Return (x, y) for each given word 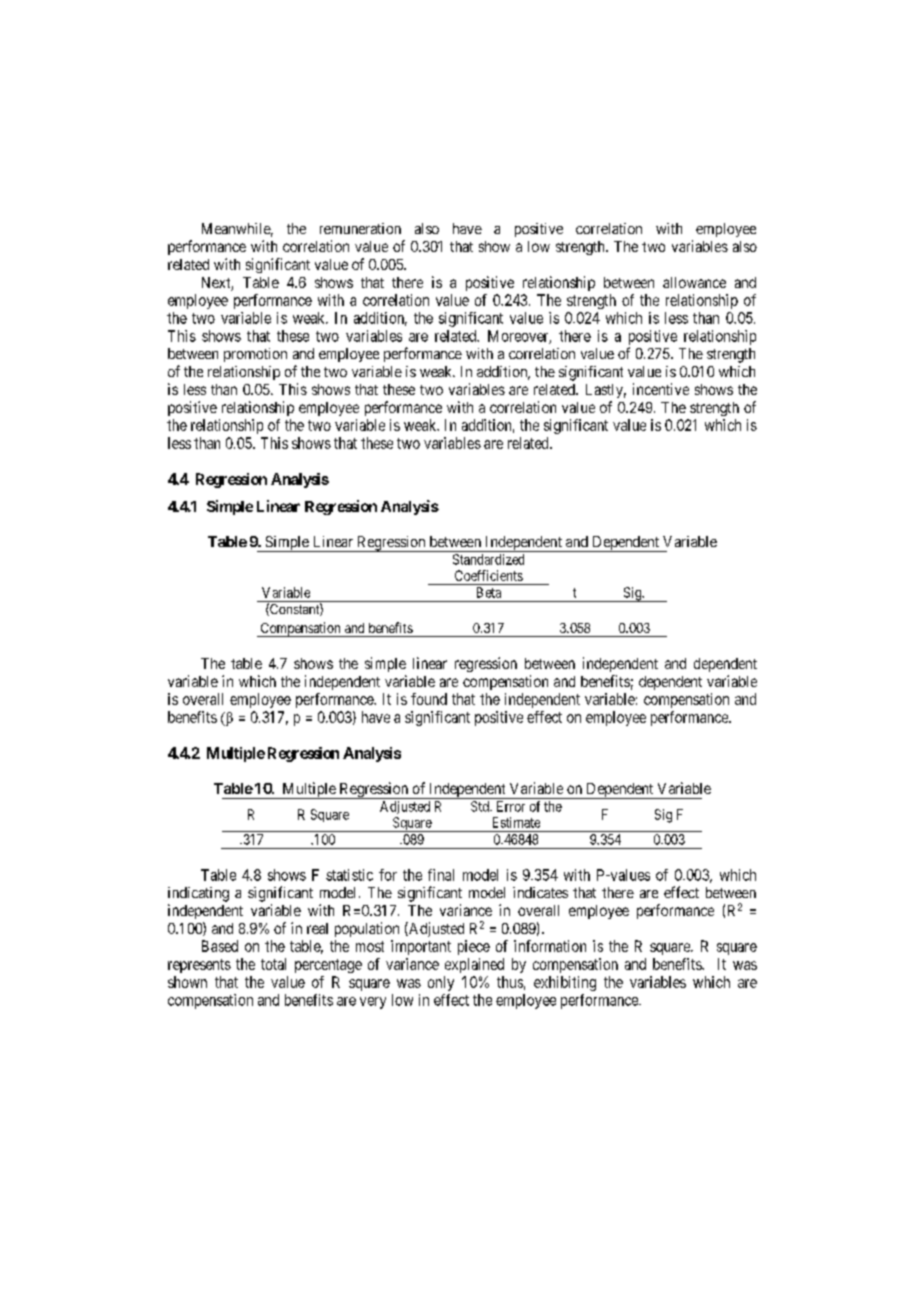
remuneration (360, 228)
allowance (694, 282)
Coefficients (489, 575)
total (273, 964)
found (429, 699)
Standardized (488, 559)
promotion (255, 355)
